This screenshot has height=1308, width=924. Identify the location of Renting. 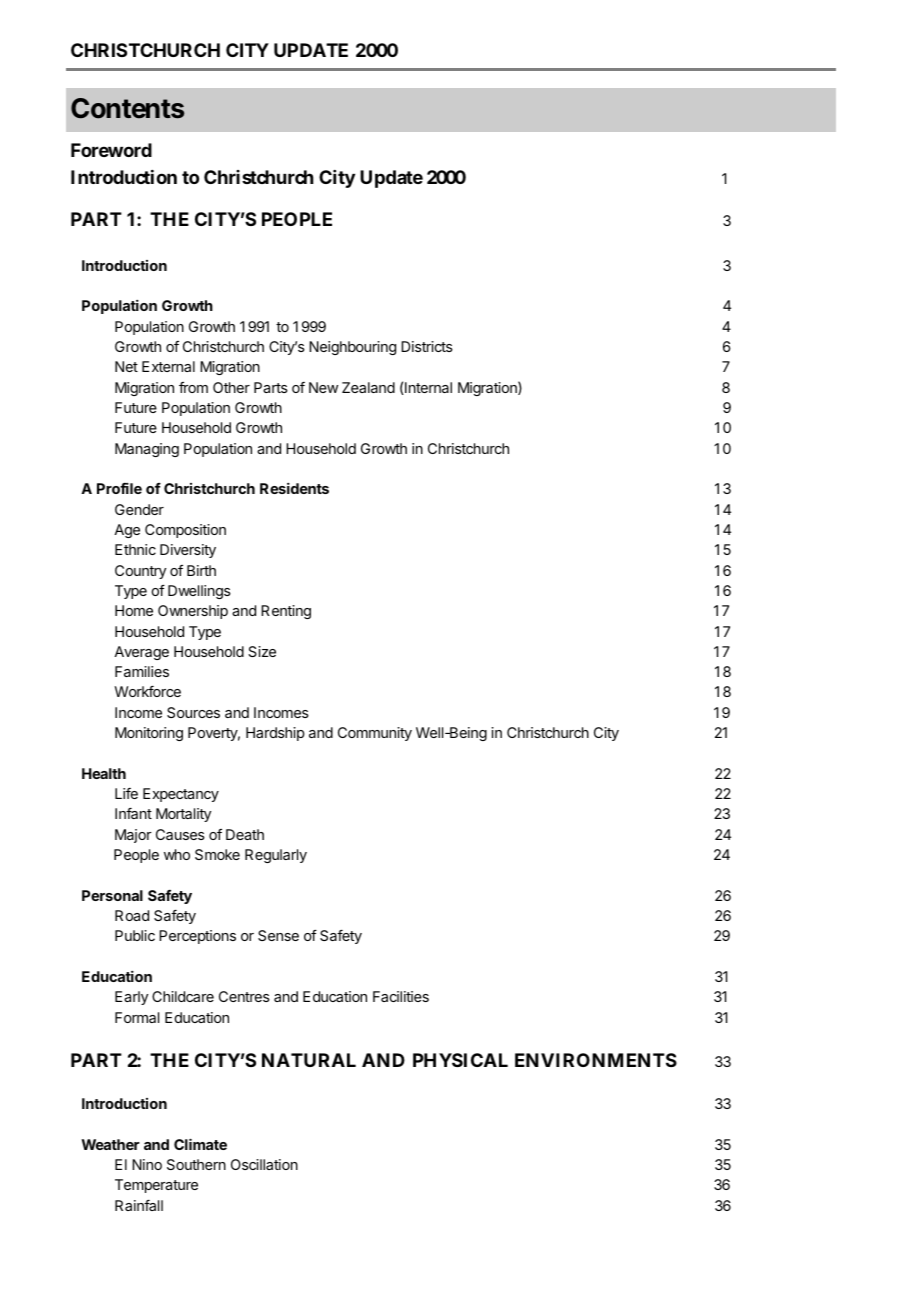
(286, 612).
